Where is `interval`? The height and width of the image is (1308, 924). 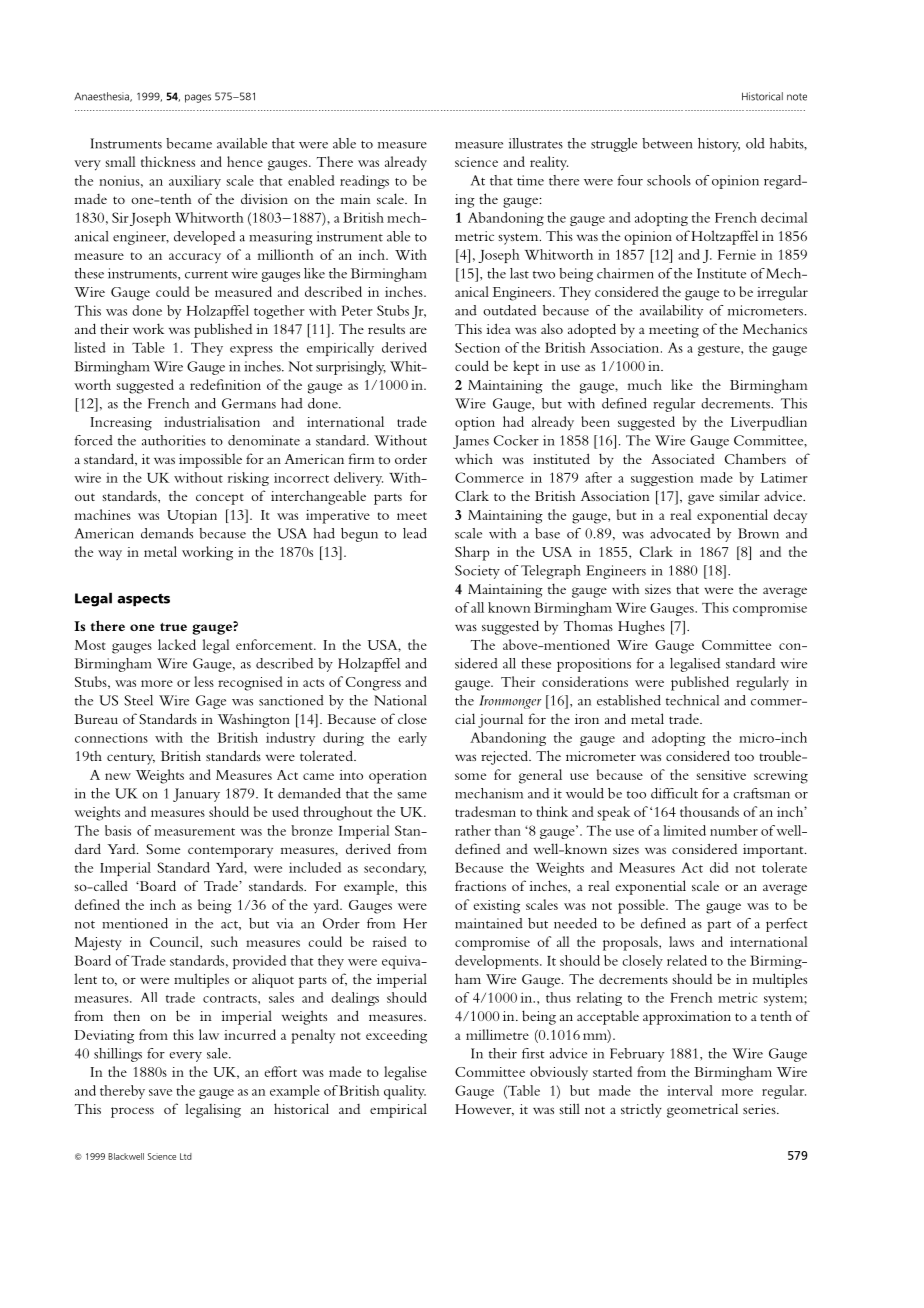
interval is located at coordinates (690, 1090).
